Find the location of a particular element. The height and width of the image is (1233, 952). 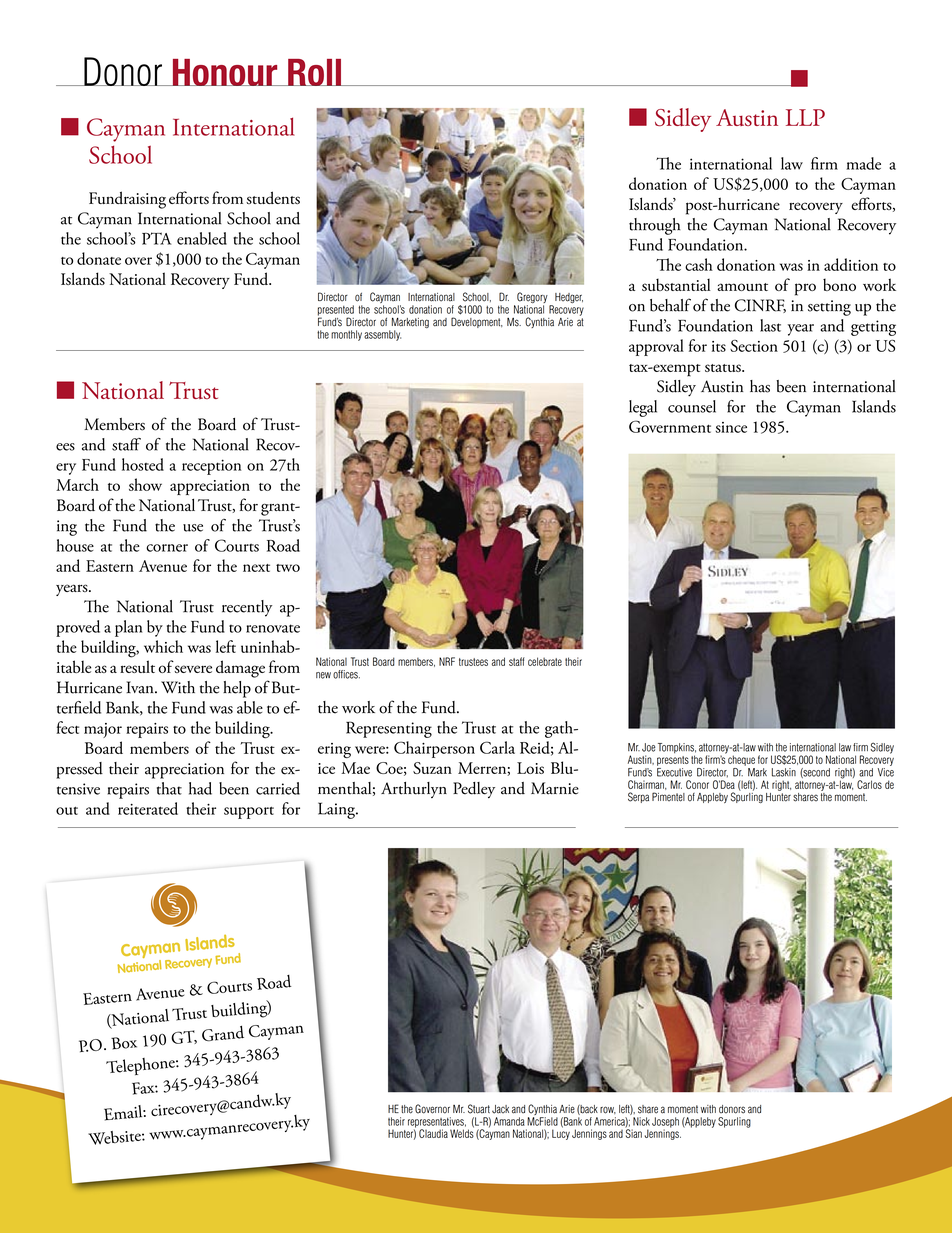

hosted is located at coordinates (143, 464).
